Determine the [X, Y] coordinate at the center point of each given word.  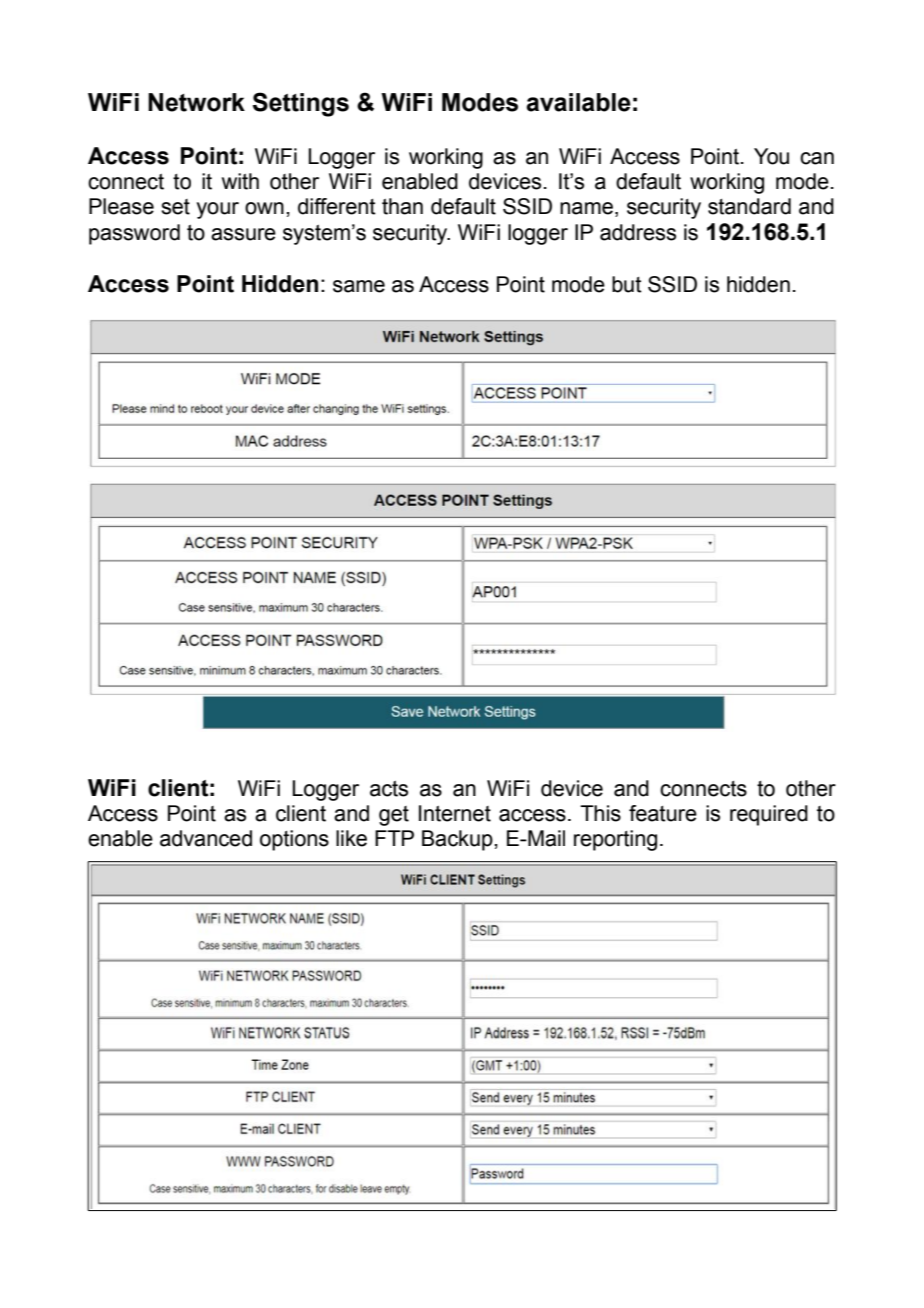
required [769, 815]
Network [196, 102]
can [817, 158]
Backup [457, 840]
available [578, 102]
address [638, 232]
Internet [455, 813]
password [134, 234]
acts [389, 788]
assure [243, 234]
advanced [206, 838]
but [627, 284]
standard [749, 206]
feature [663, 813]
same [359, 286]
